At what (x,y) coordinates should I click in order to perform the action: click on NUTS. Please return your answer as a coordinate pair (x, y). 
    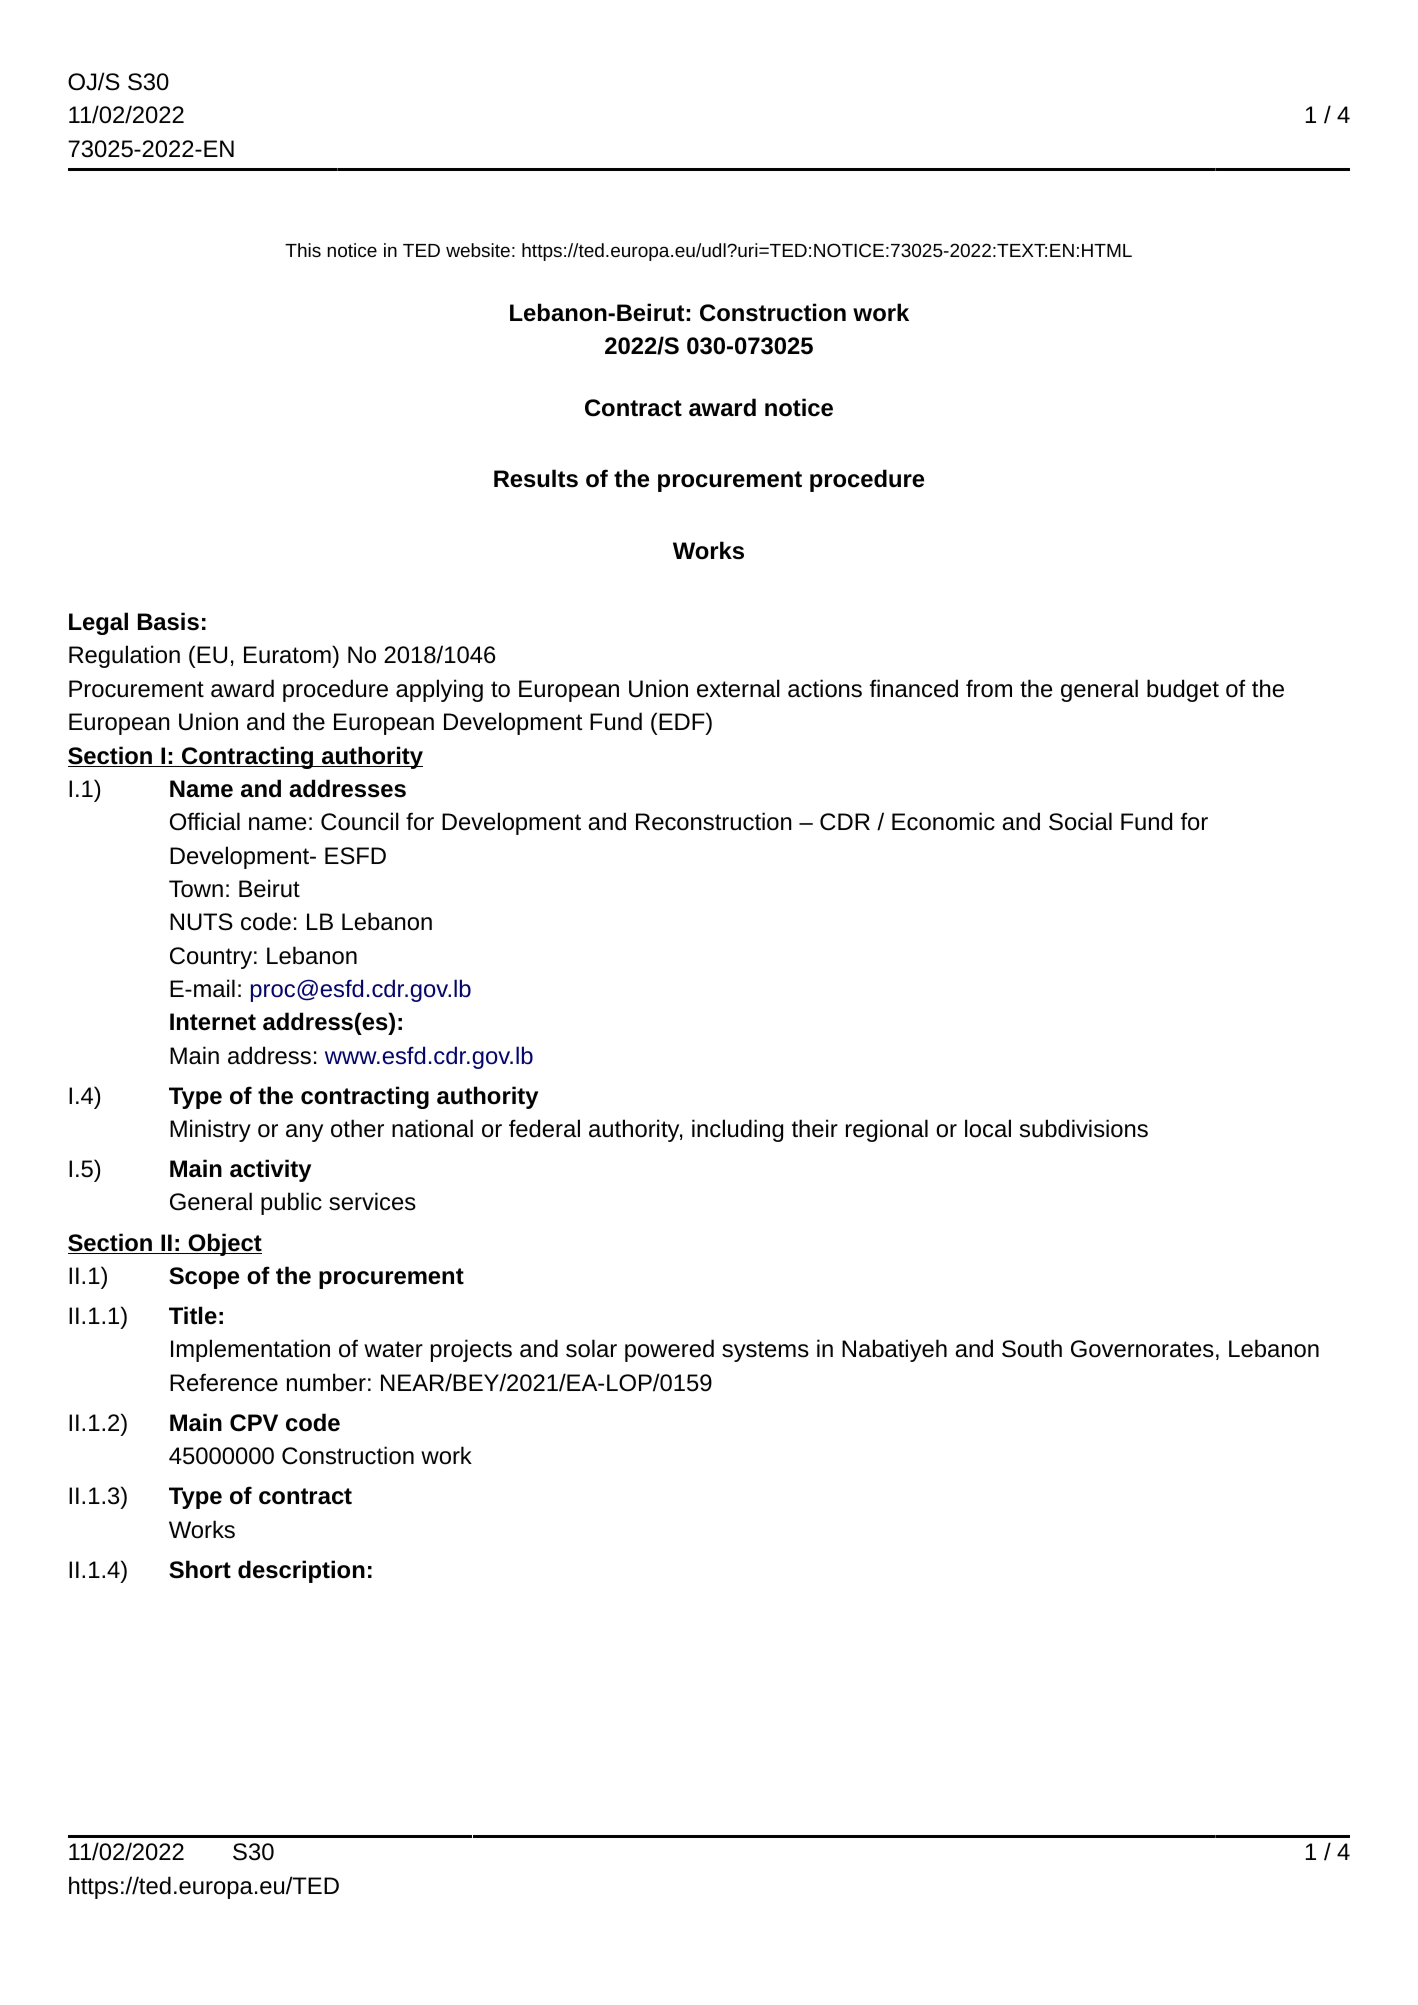
    Looking at the image, I should click on (201, 922).
